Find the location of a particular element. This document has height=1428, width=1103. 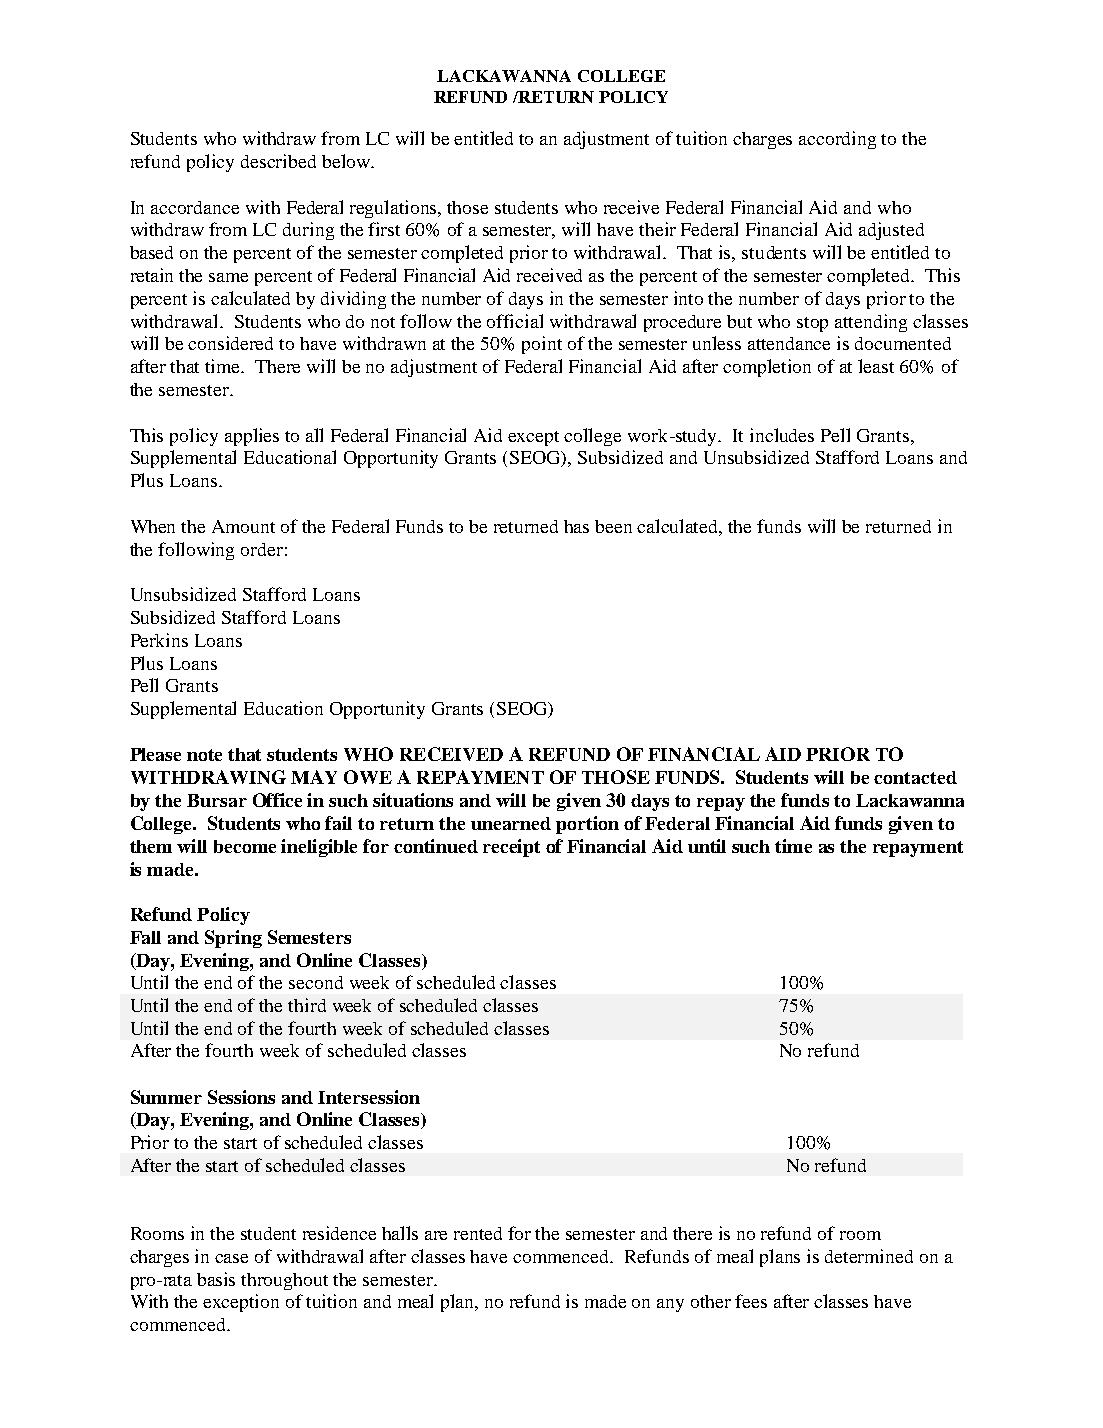

contacted is located at coordinates (915, 777).
